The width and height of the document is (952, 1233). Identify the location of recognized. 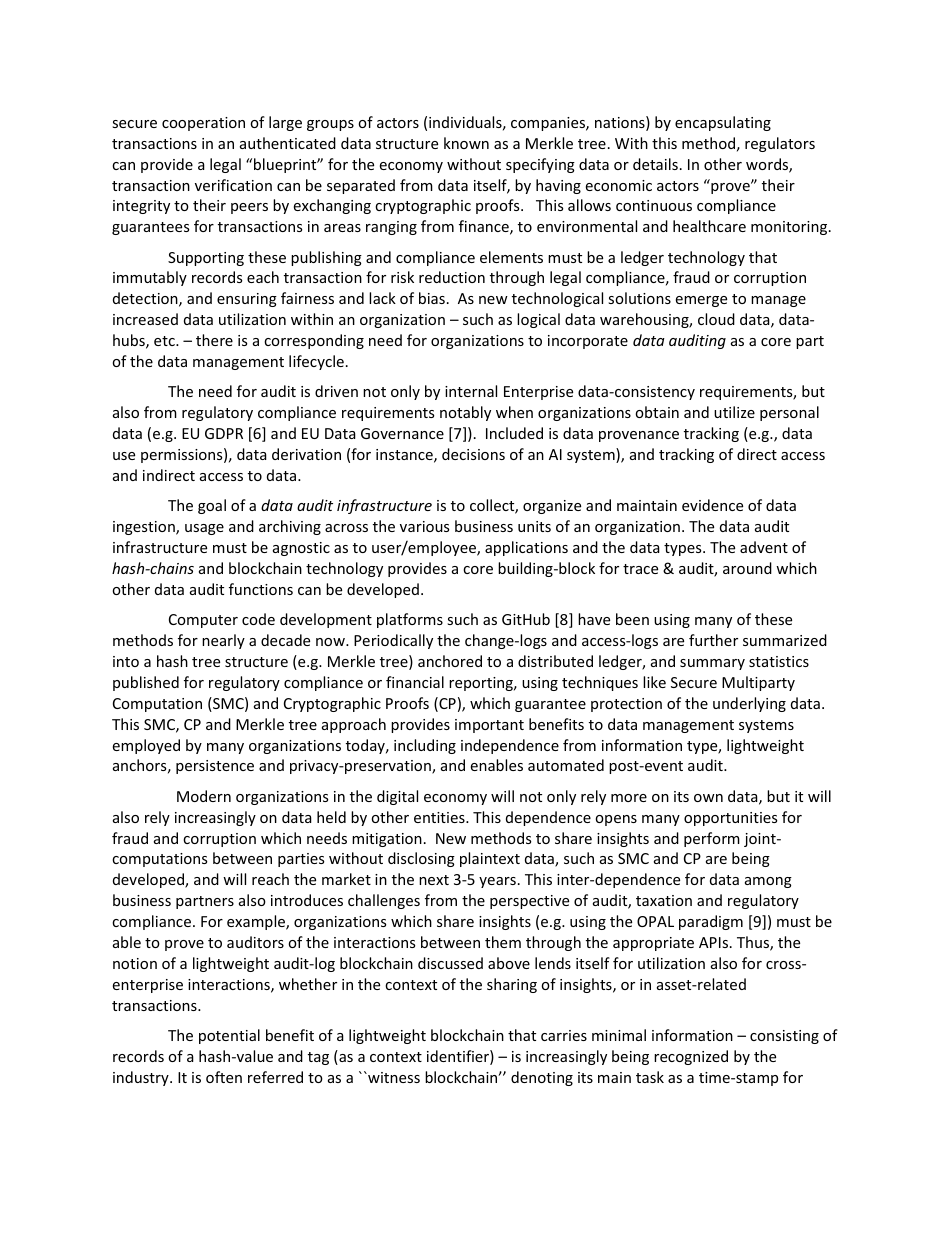
(691, 1057).
